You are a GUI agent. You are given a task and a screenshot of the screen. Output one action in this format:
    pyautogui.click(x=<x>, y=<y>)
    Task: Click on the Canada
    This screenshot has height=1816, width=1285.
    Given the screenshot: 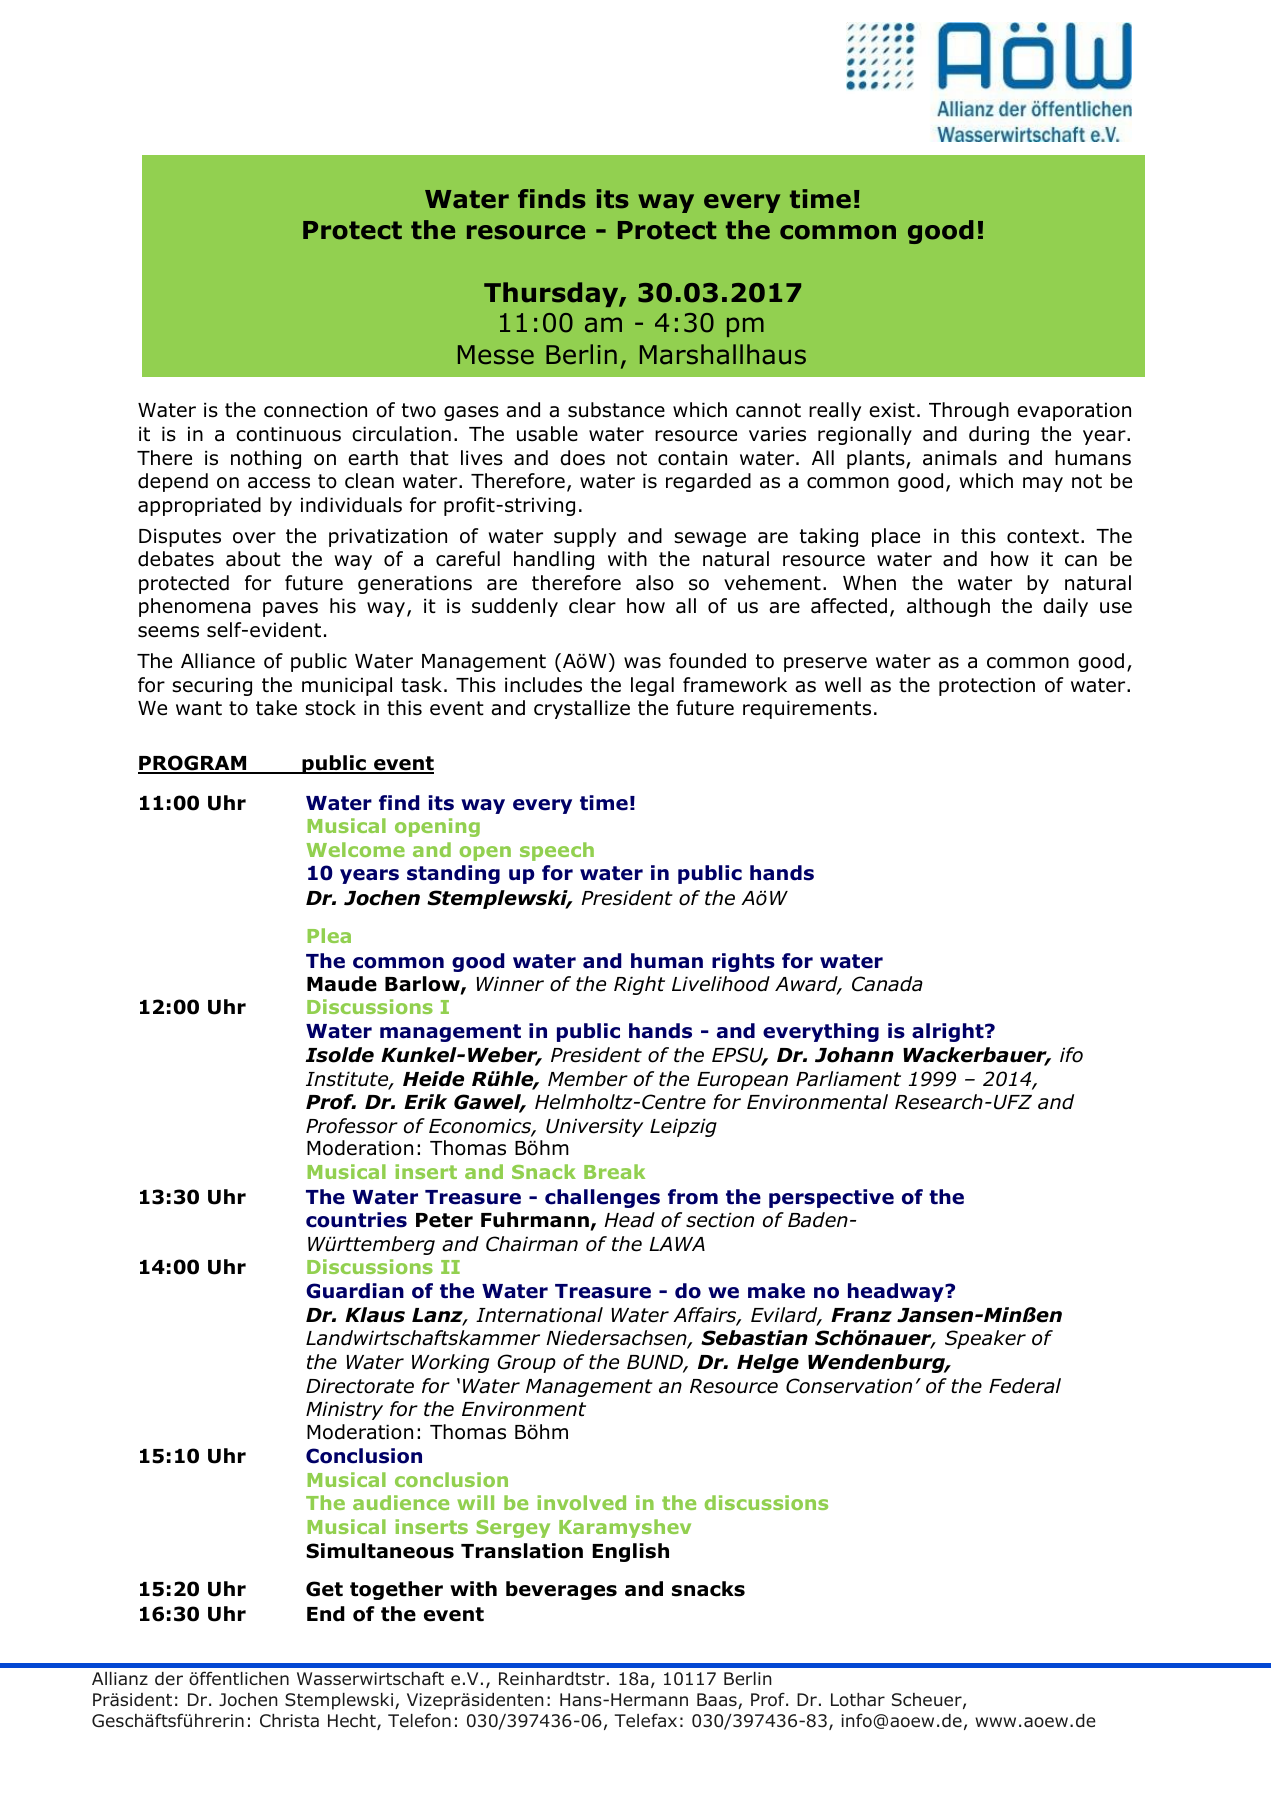 What is the action you would take?
    pyautogui.click(x=887, y=984)
